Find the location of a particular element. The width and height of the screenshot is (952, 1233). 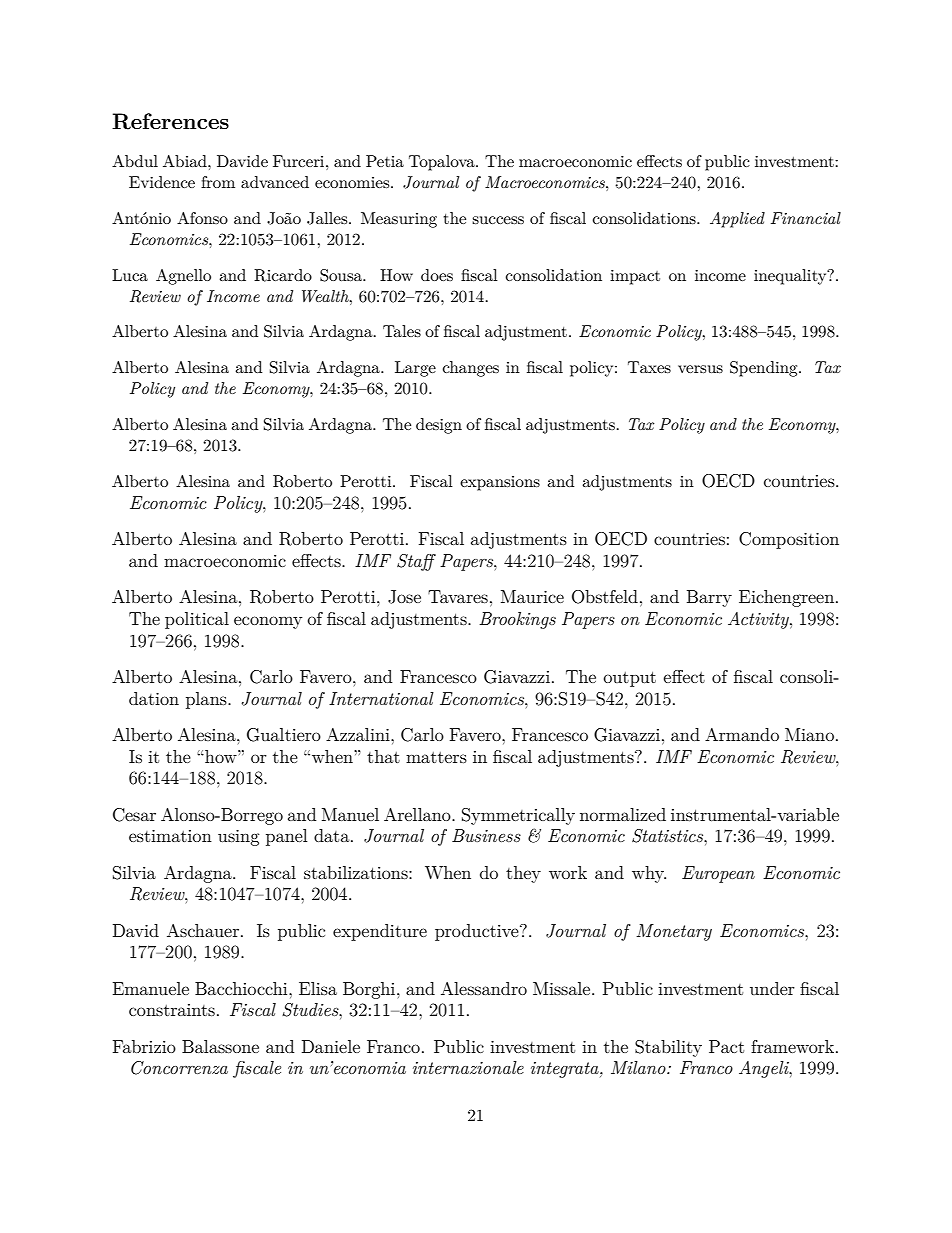

constraints is located at coordinates (172, 1010).
